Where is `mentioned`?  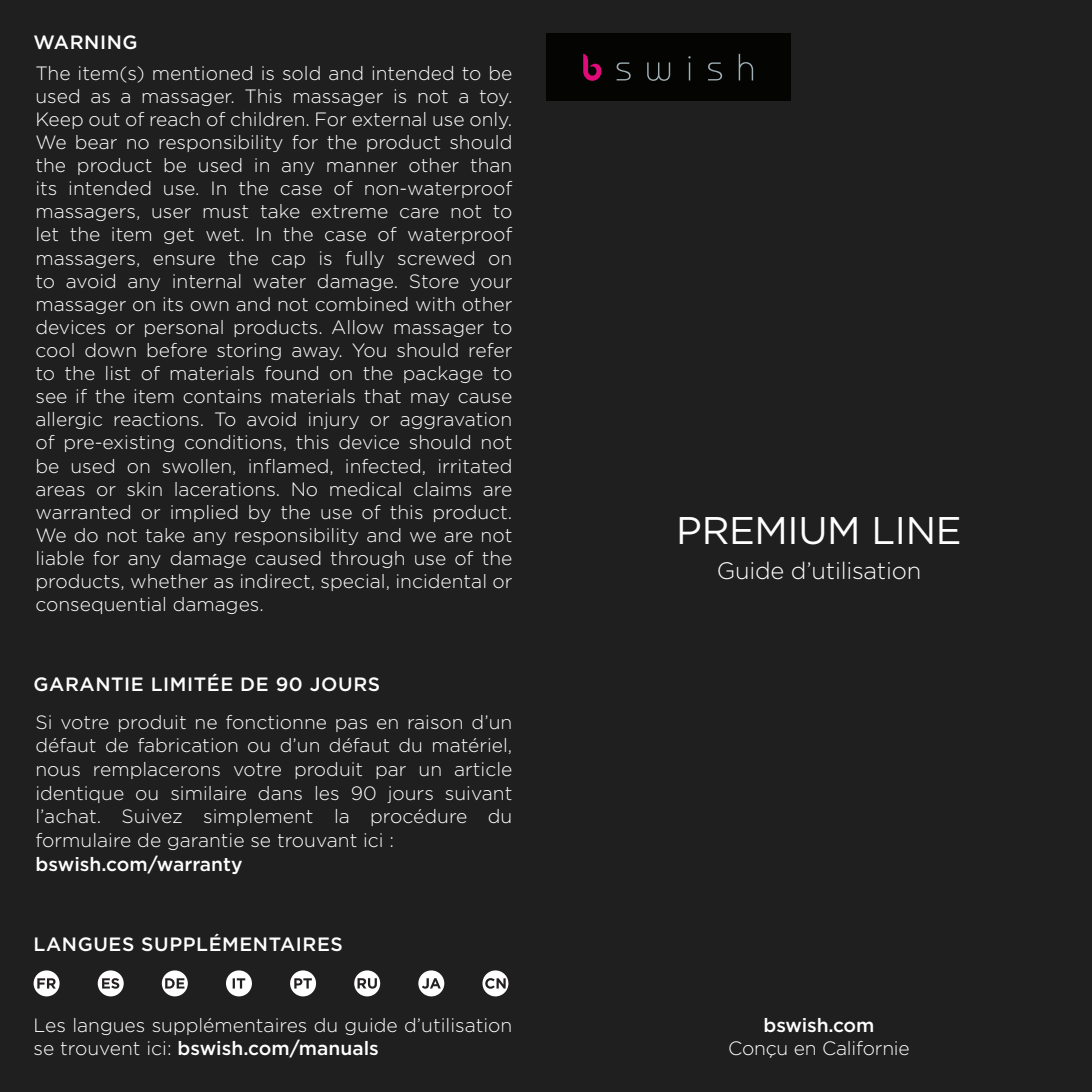 mentioned is located at coordinates (202, 73).
